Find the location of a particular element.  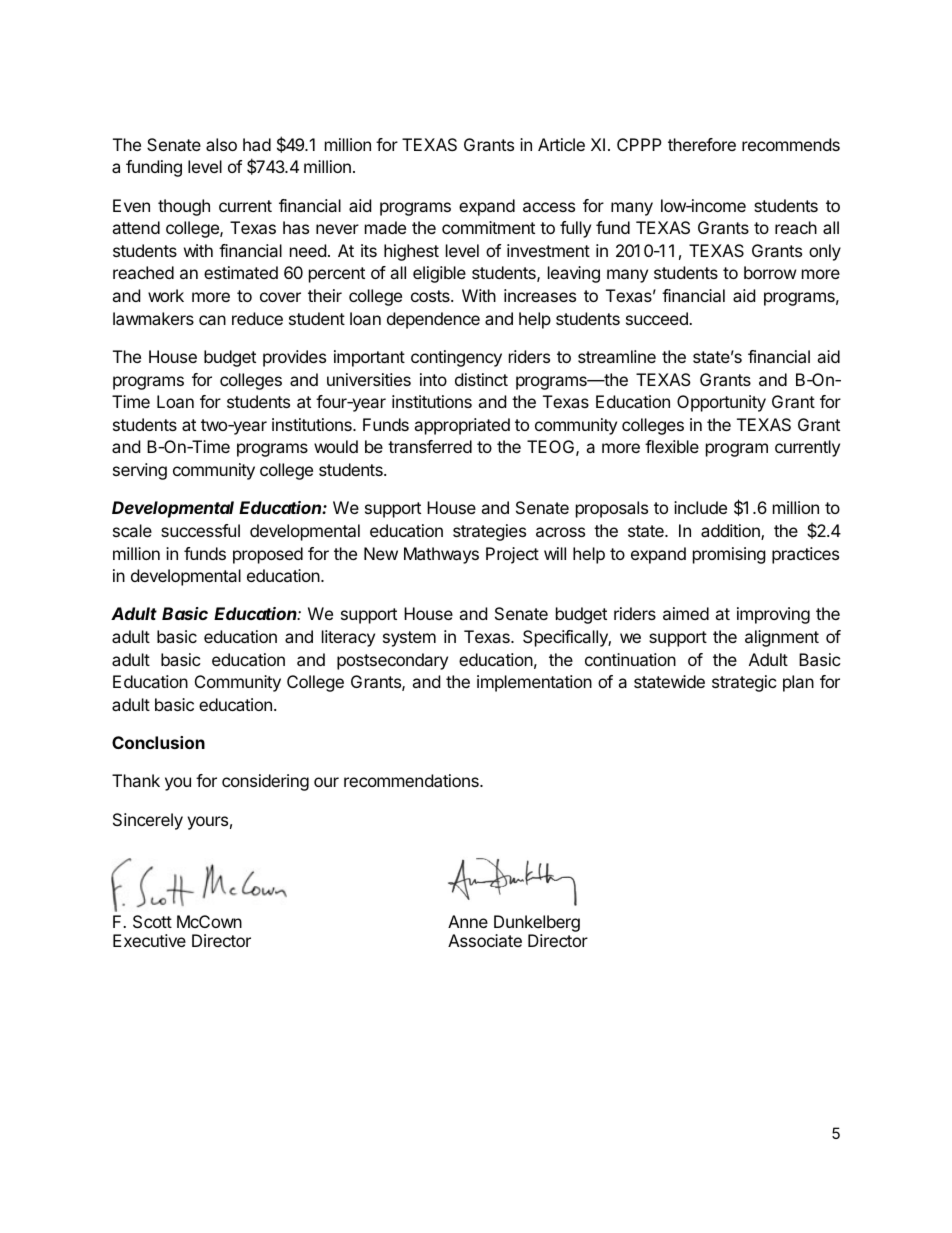

successful is located at coordinates (200, 530).
